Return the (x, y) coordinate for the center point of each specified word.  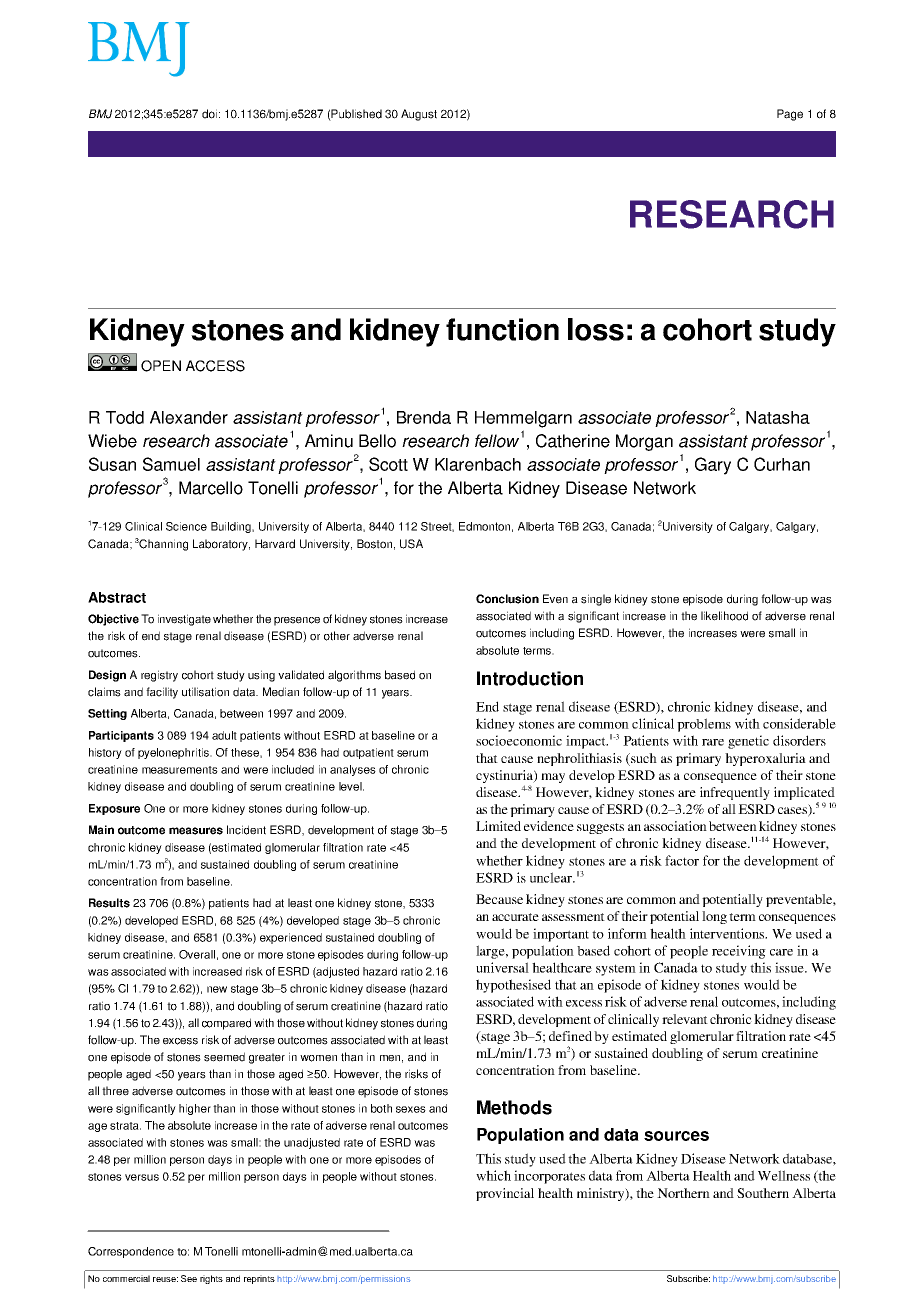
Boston (374, 544)
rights (211, 1279)
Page (790, 115)
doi (209, 114)
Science (186, 526)
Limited (498, 826)
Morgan (644, 442)
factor (682, 860)
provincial (505, 1194)
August (419, 115)
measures (196, 831)
